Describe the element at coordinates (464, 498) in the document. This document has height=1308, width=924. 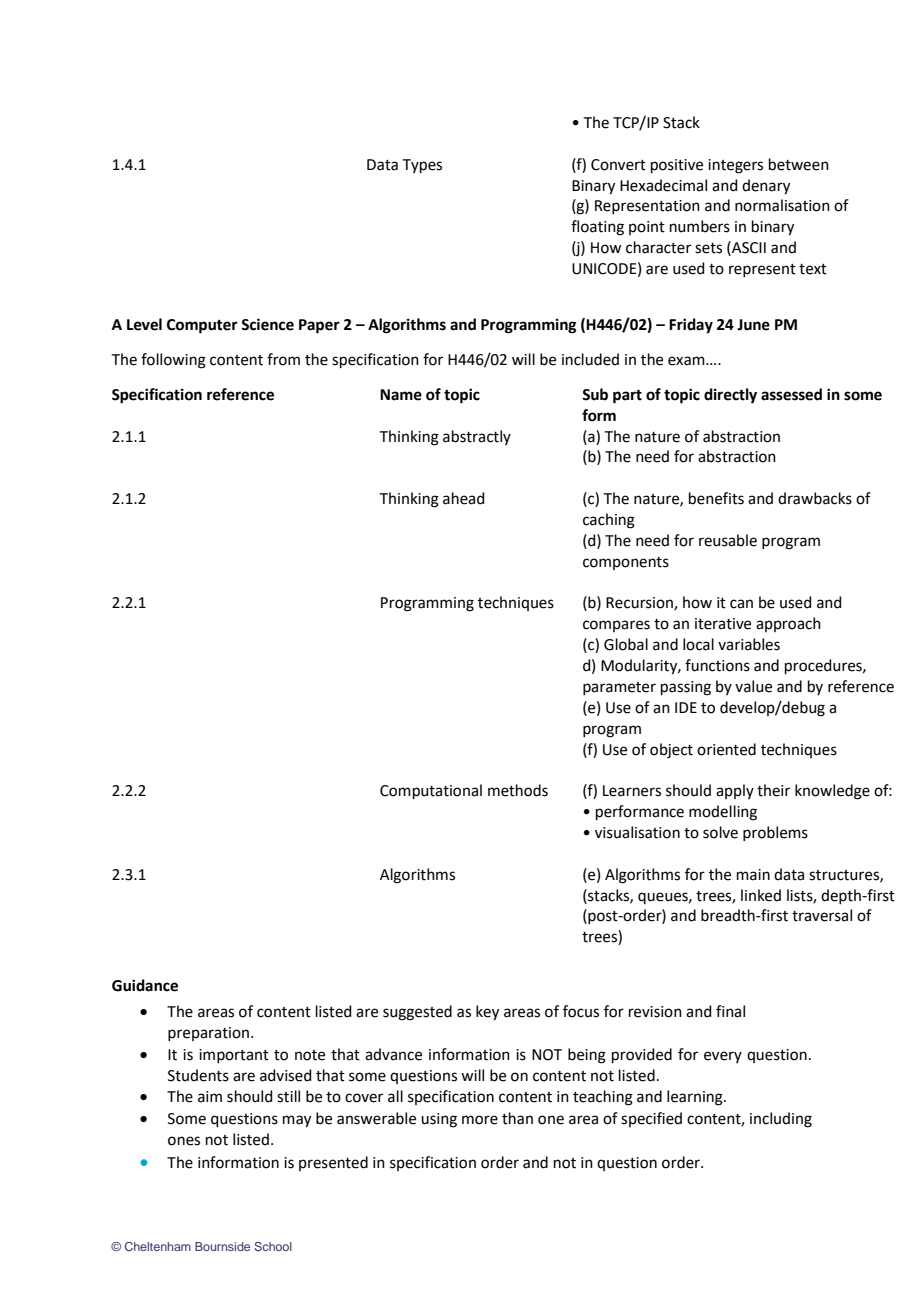
I see `ahead` at that location.
